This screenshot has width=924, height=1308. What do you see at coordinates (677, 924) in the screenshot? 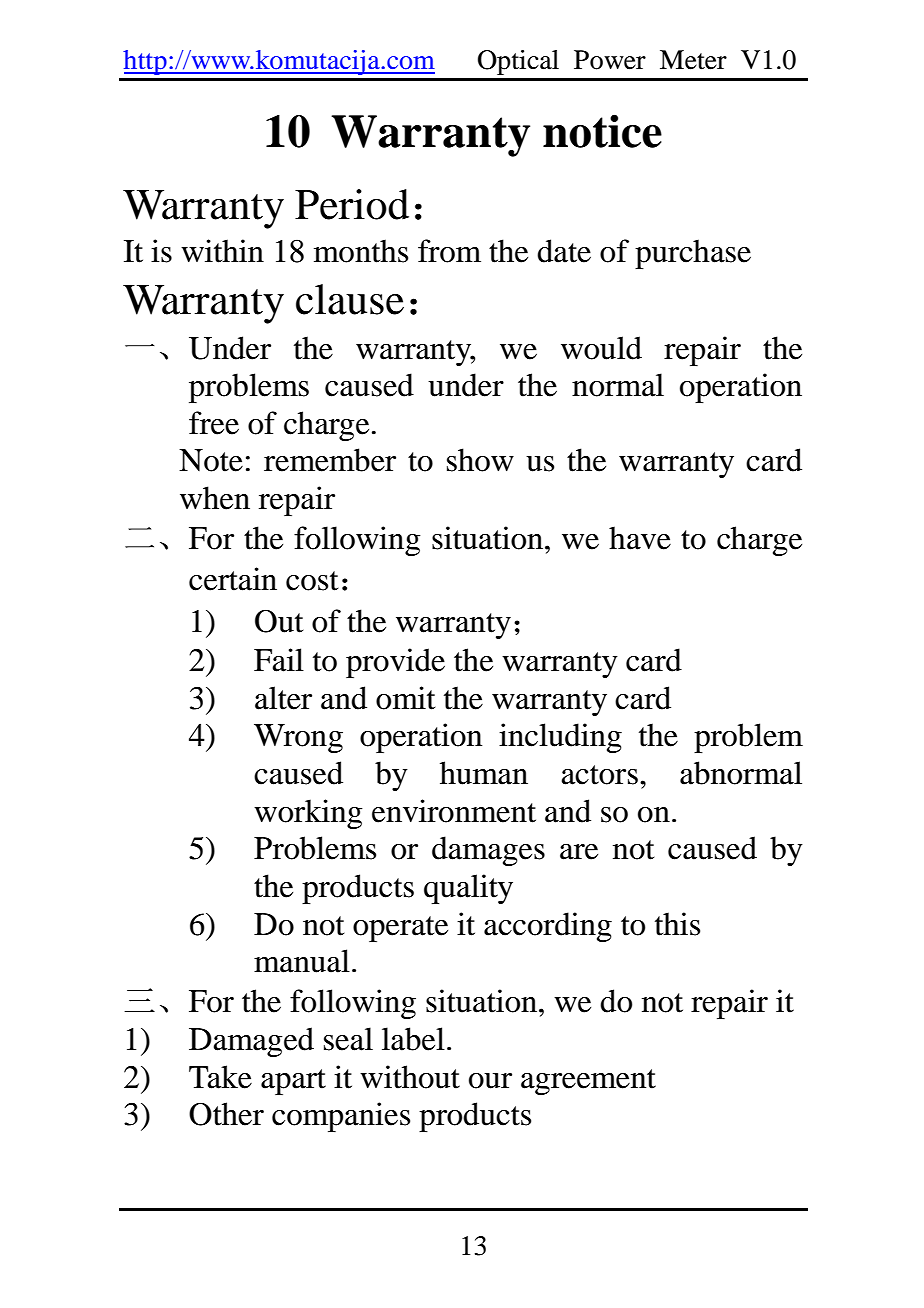
I see `this` at bounding box center [677, 924].
